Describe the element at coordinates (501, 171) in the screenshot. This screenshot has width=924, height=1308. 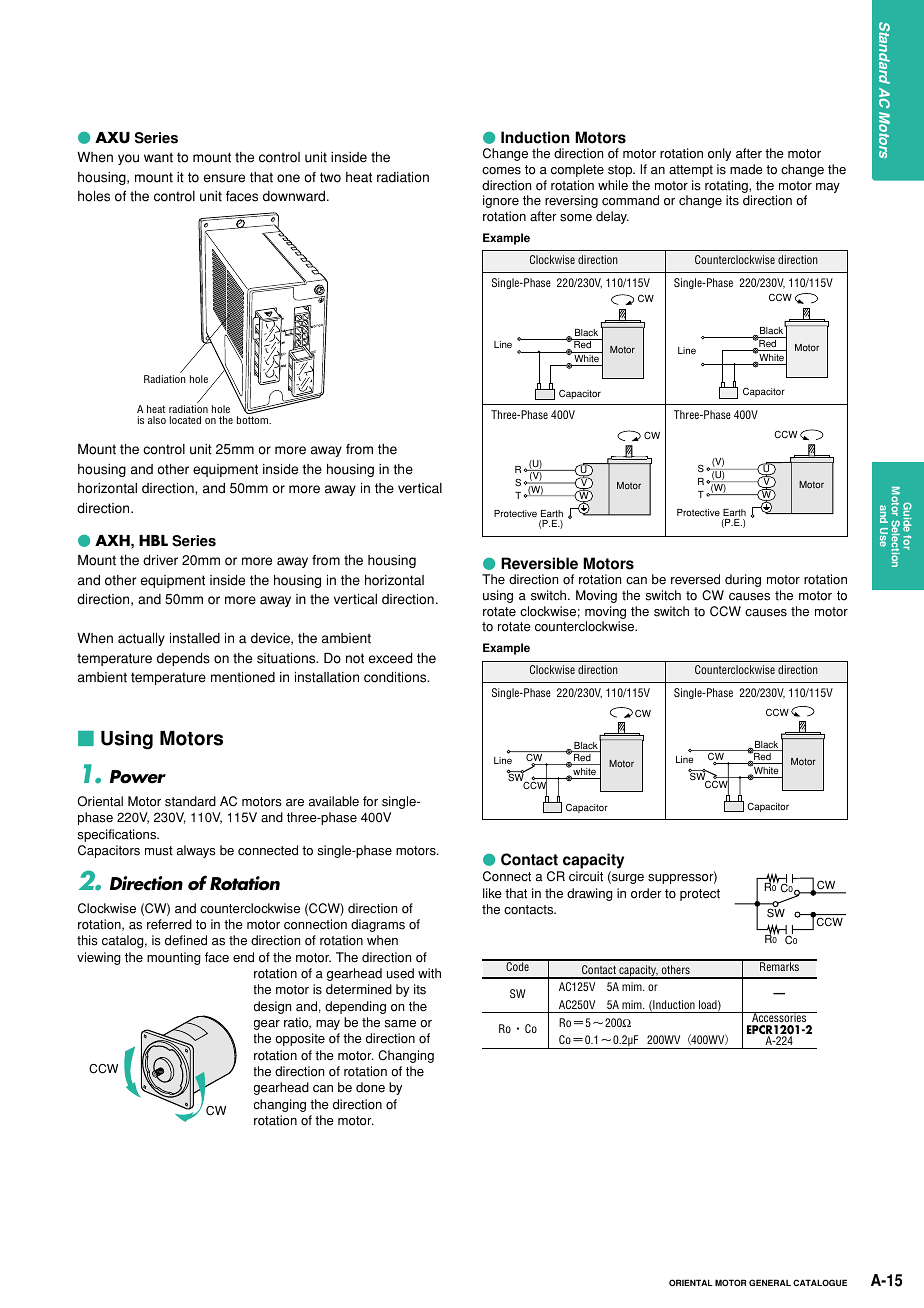
I see `comes` at that location.
